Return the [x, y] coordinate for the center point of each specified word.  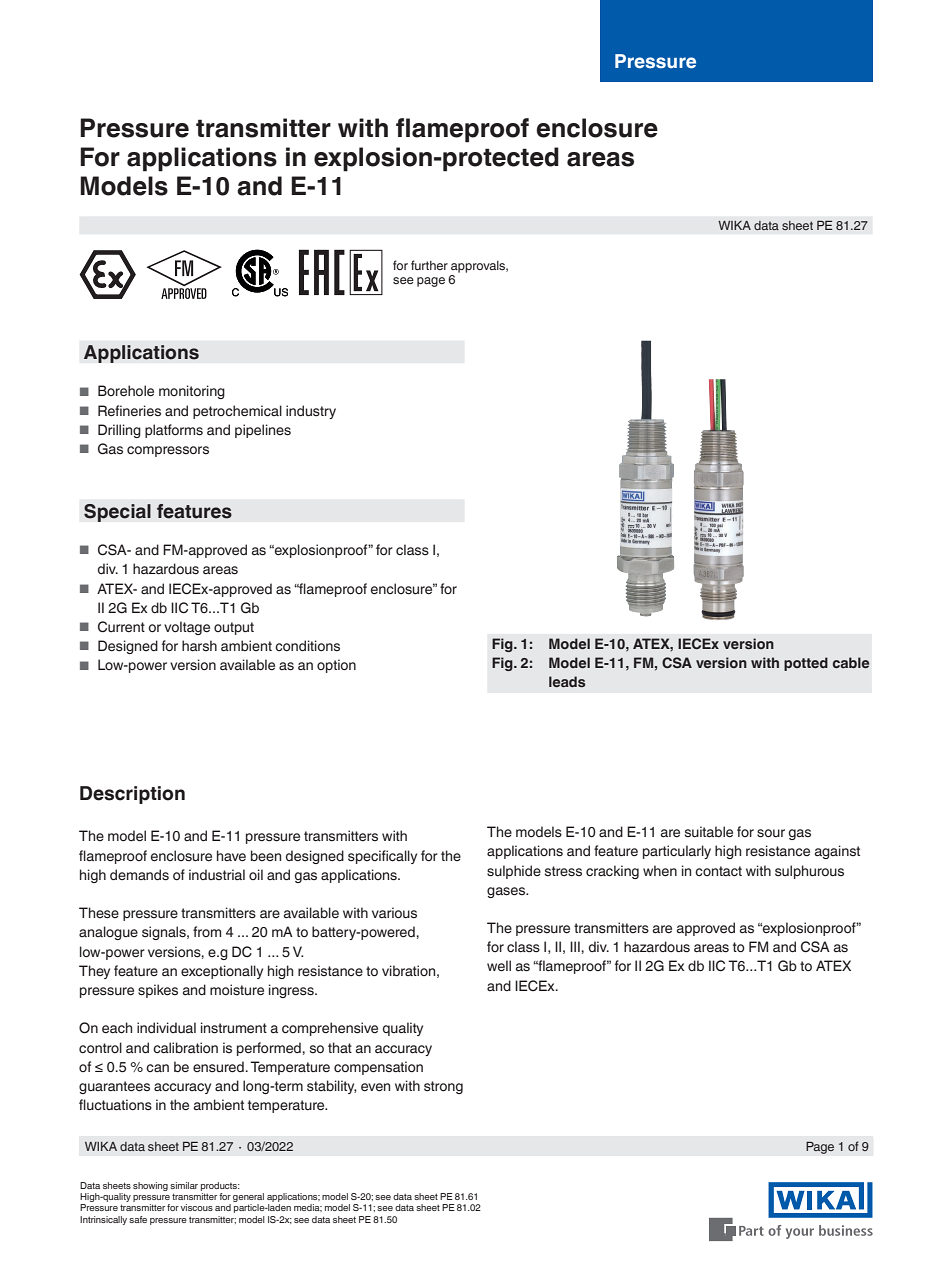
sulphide [514, 872]
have [231, 856]
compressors [168, 451]
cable [851, 662]
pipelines [263, 431]
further [429, 265]
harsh [199, 646]
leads [567, 681]
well [499, 966]
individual [166, 1027]
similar [184, 1185]
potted [806, 664]
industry [311, 412]
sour [771, 833]
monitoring [192, 392]
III [575, 946]
